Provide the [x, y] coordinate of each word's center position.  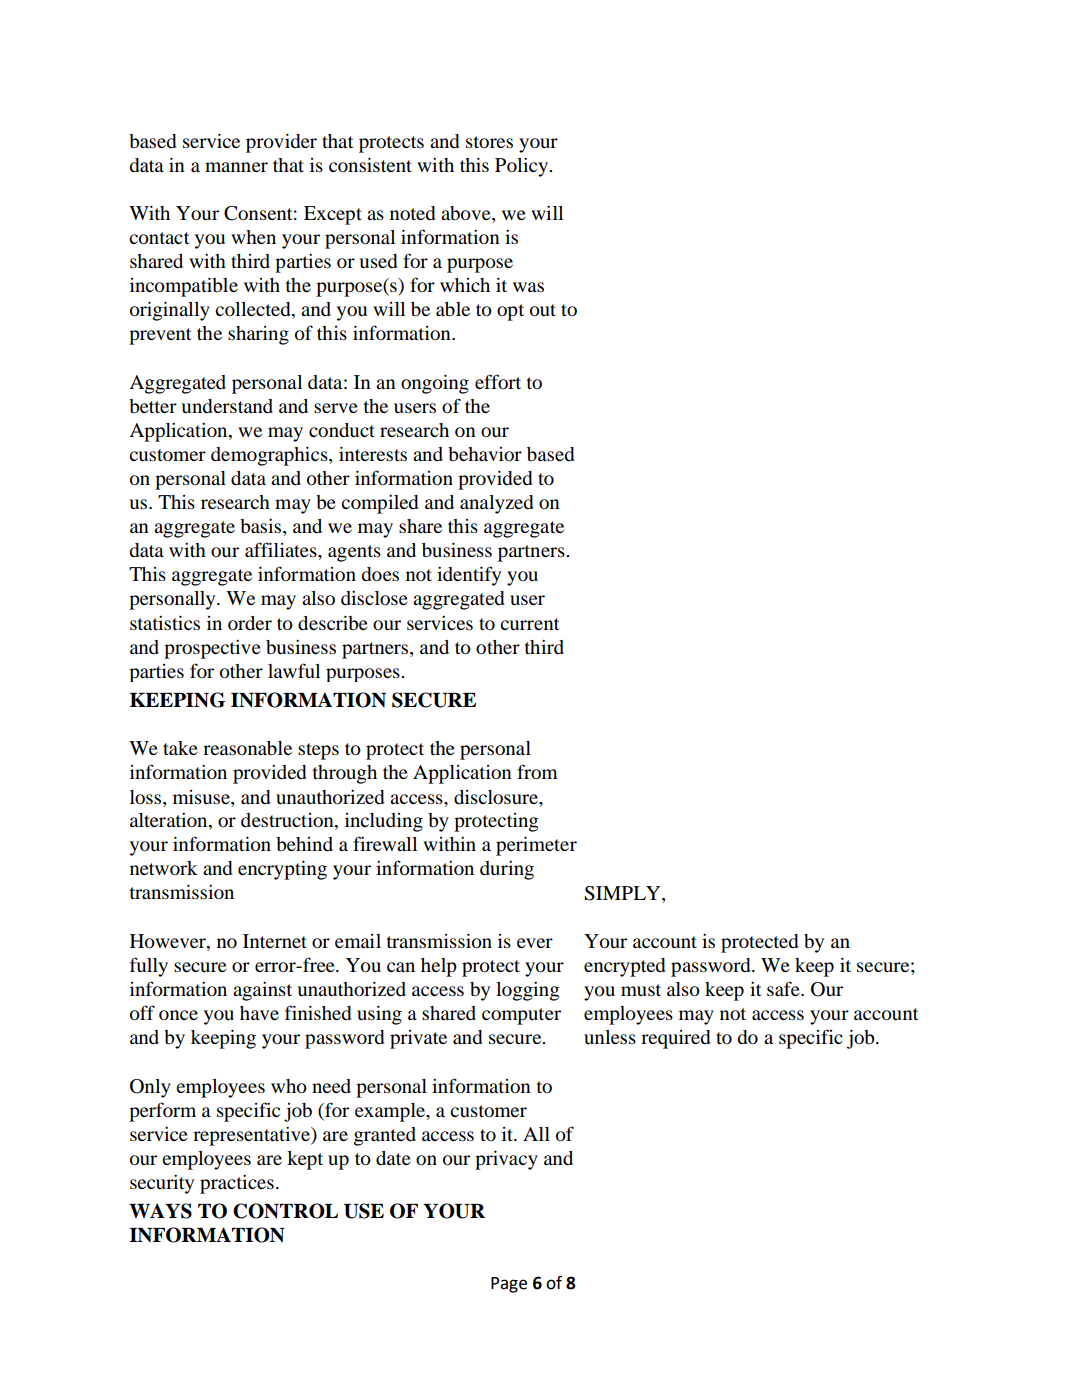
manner [236, 167]
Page [509, 1285]
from [537, 771]
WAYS [160, 1211]
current [529, 624]
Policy [522, 167]
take [180, 748]
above [467, 214]
